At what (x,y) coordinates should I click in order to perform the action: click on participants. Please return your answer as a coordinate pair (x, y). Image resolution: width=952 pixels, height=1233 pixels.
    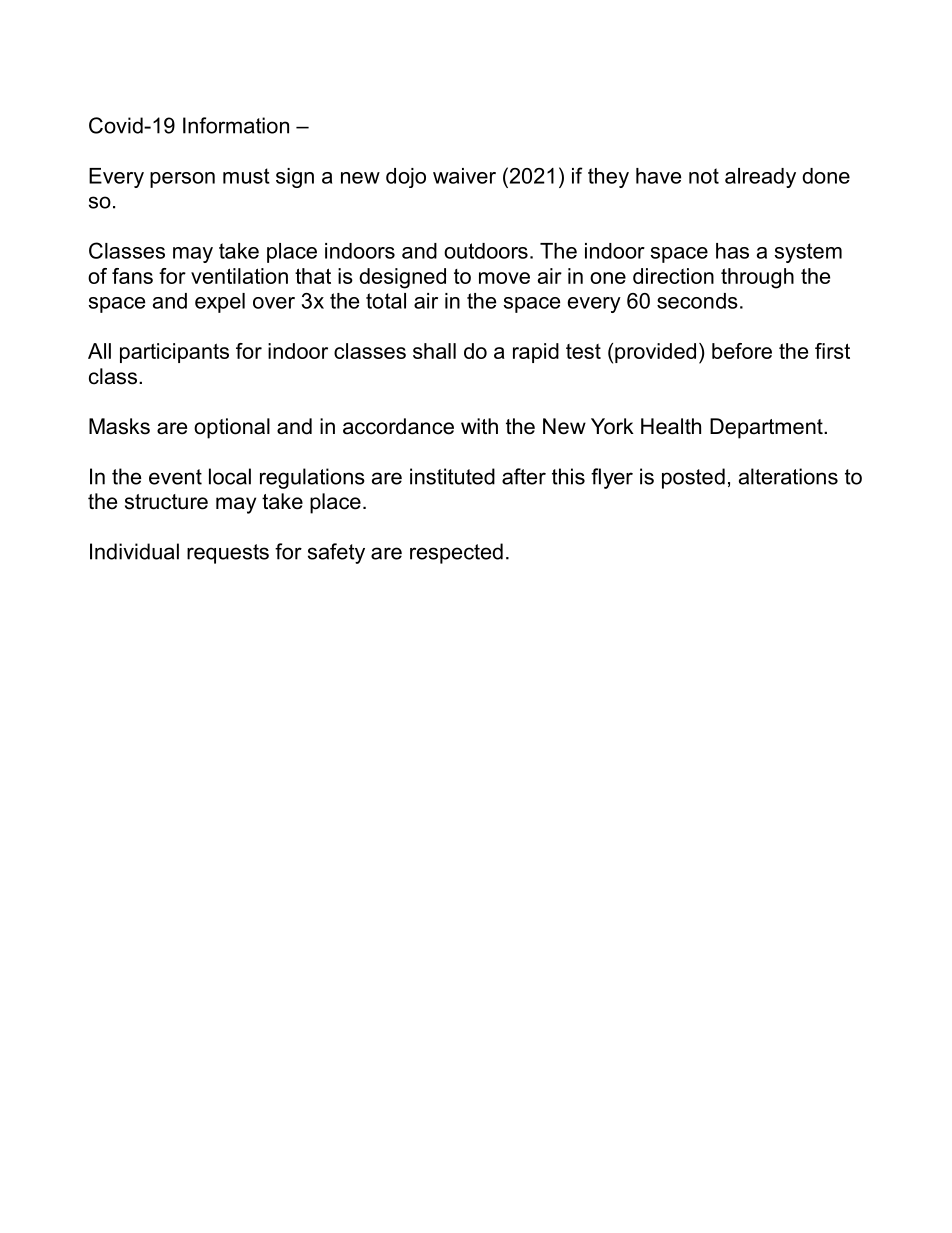
    Looking at the image, I should click on (174, 353).
